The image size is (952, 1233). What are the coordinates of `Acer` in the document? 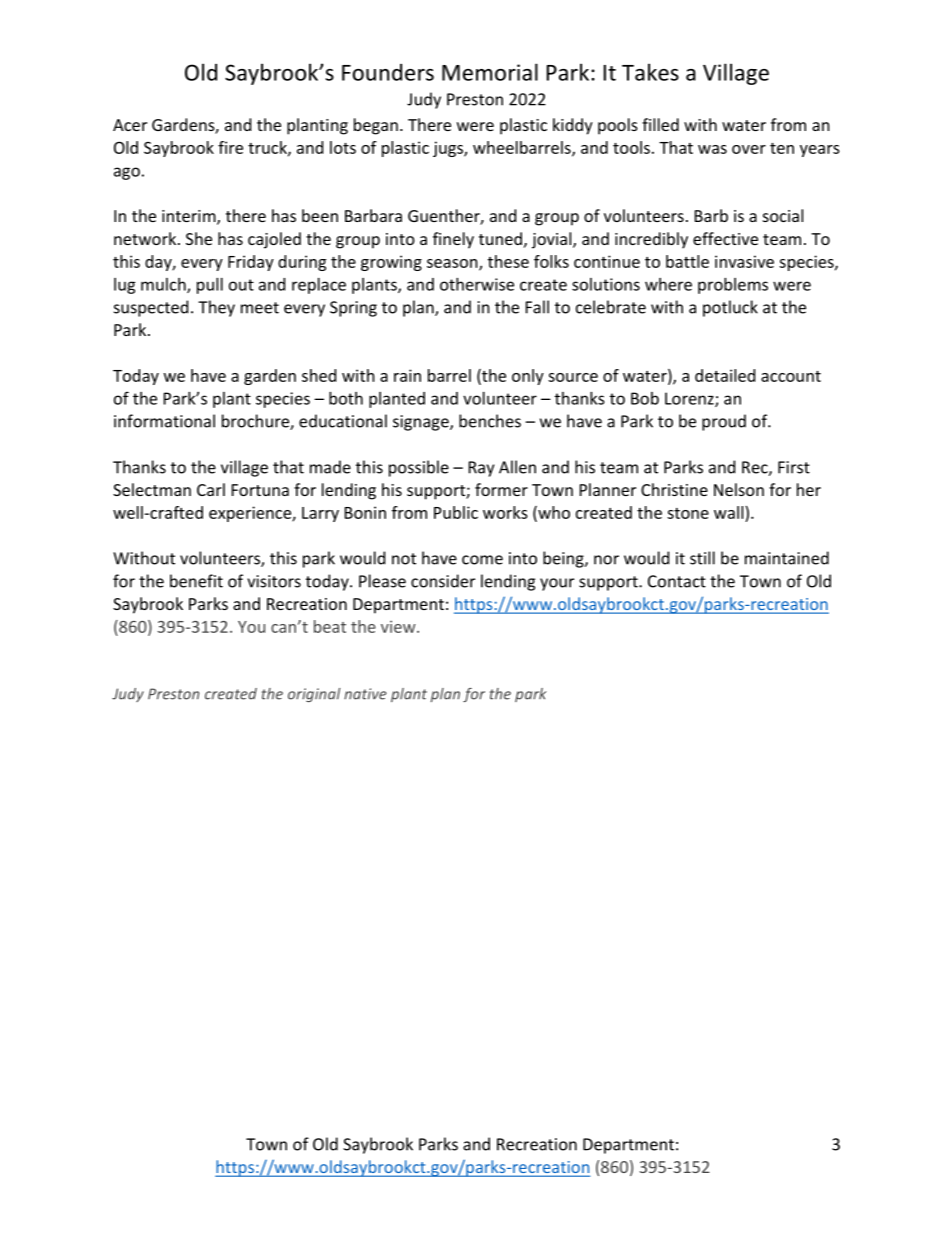 It's located at (130, 125).
